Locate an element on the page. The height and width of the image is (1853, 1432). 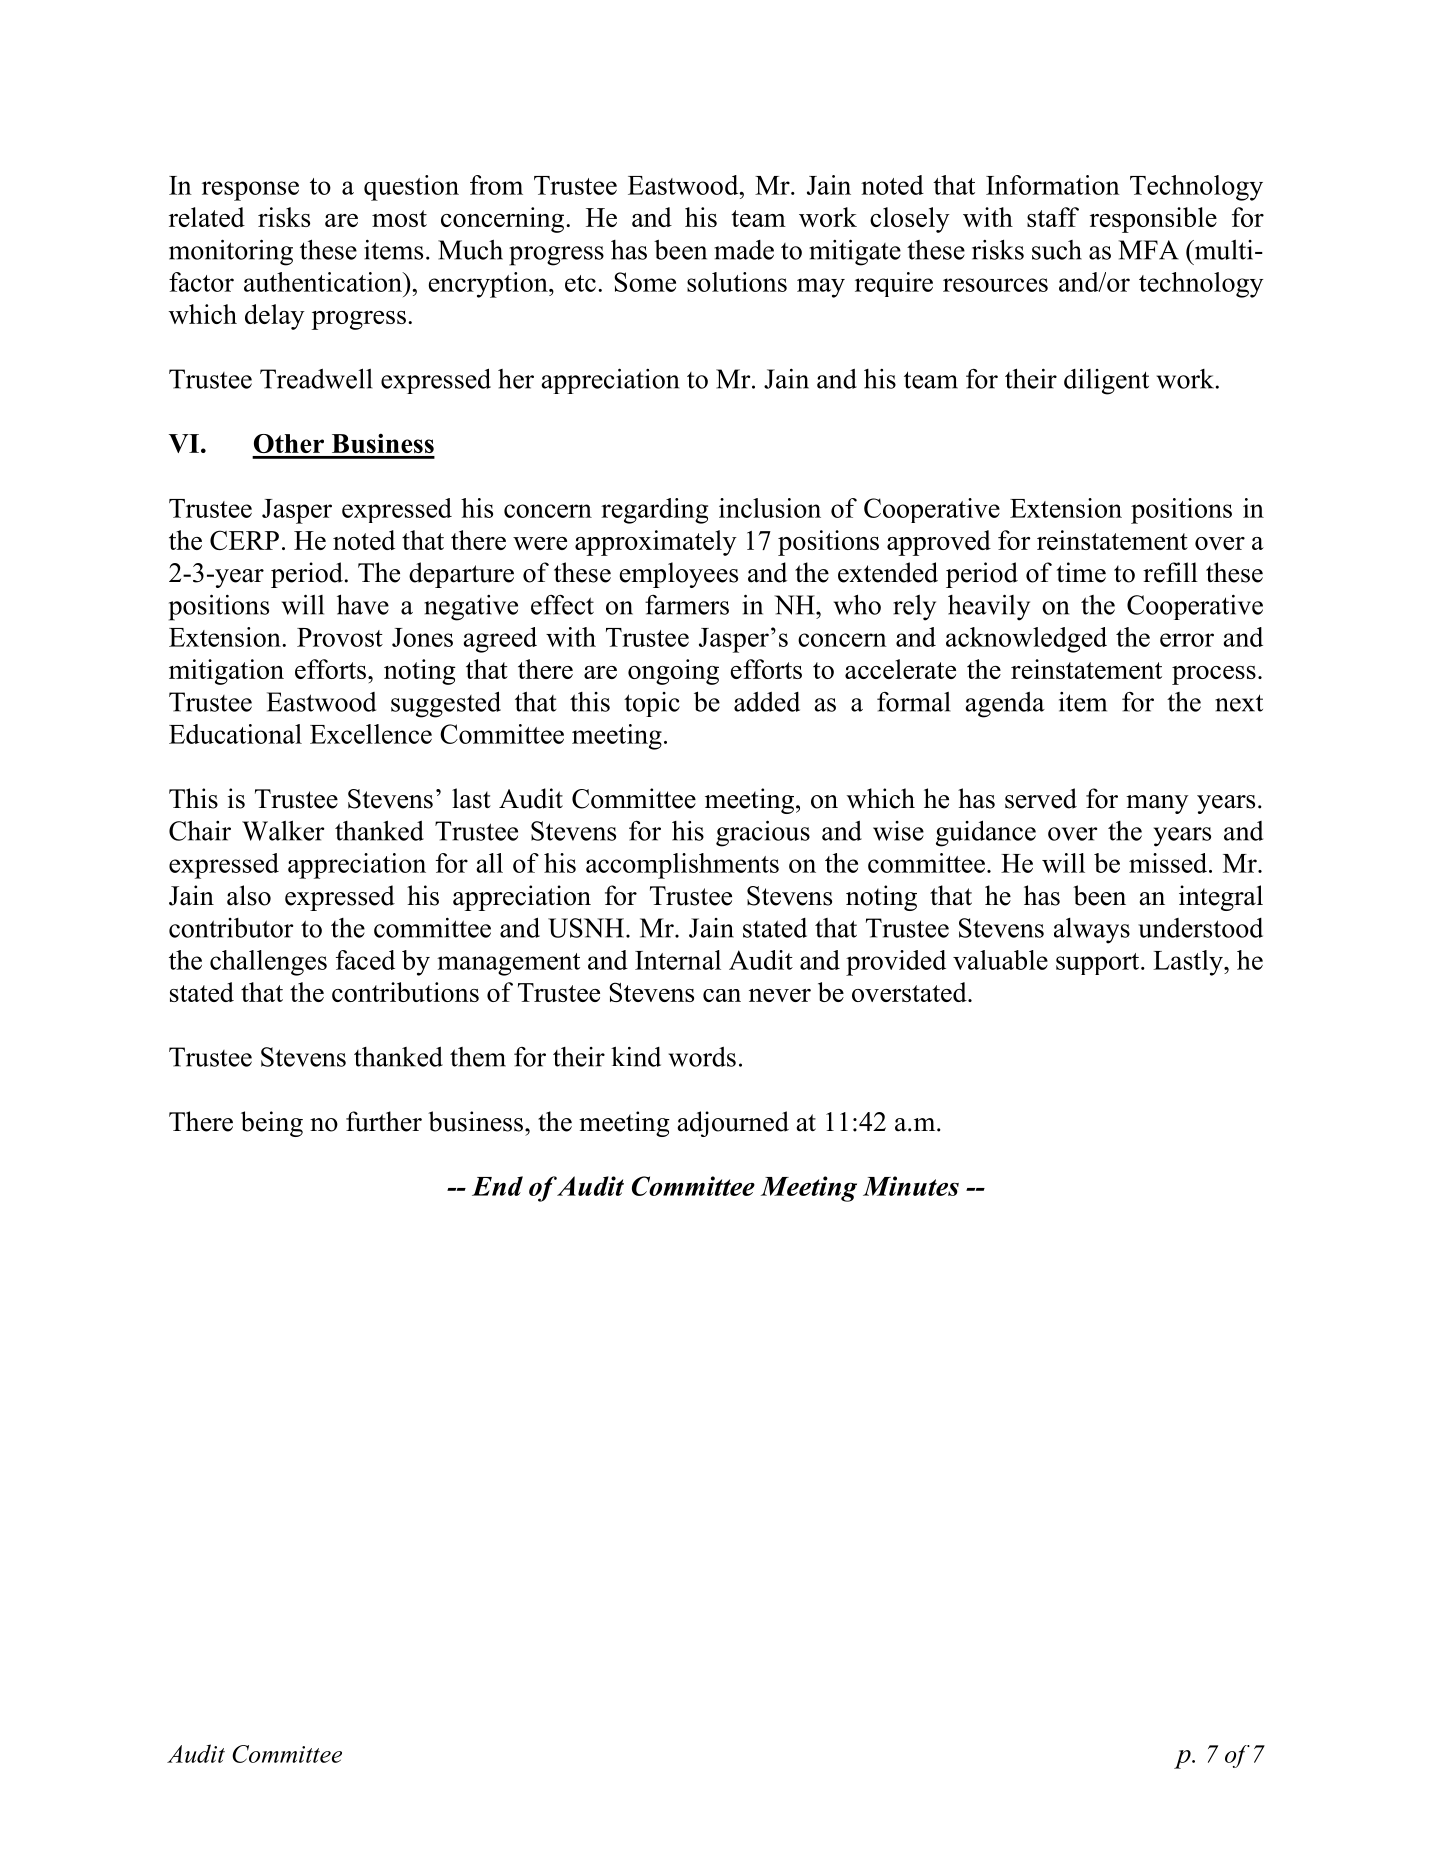
most is located at coordinates (399, 218).
